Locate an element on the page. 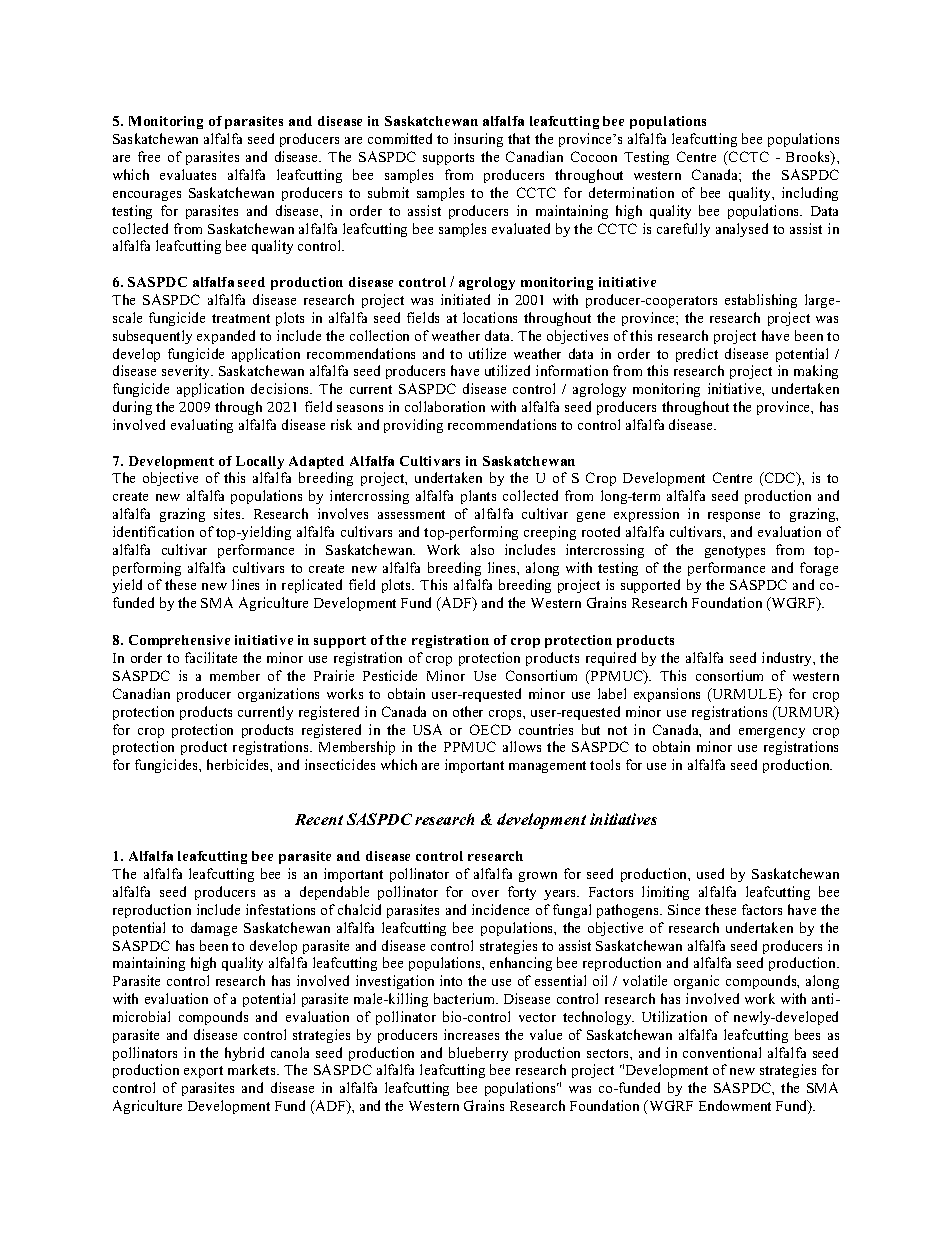  used is located at coordinates (710, 873).
